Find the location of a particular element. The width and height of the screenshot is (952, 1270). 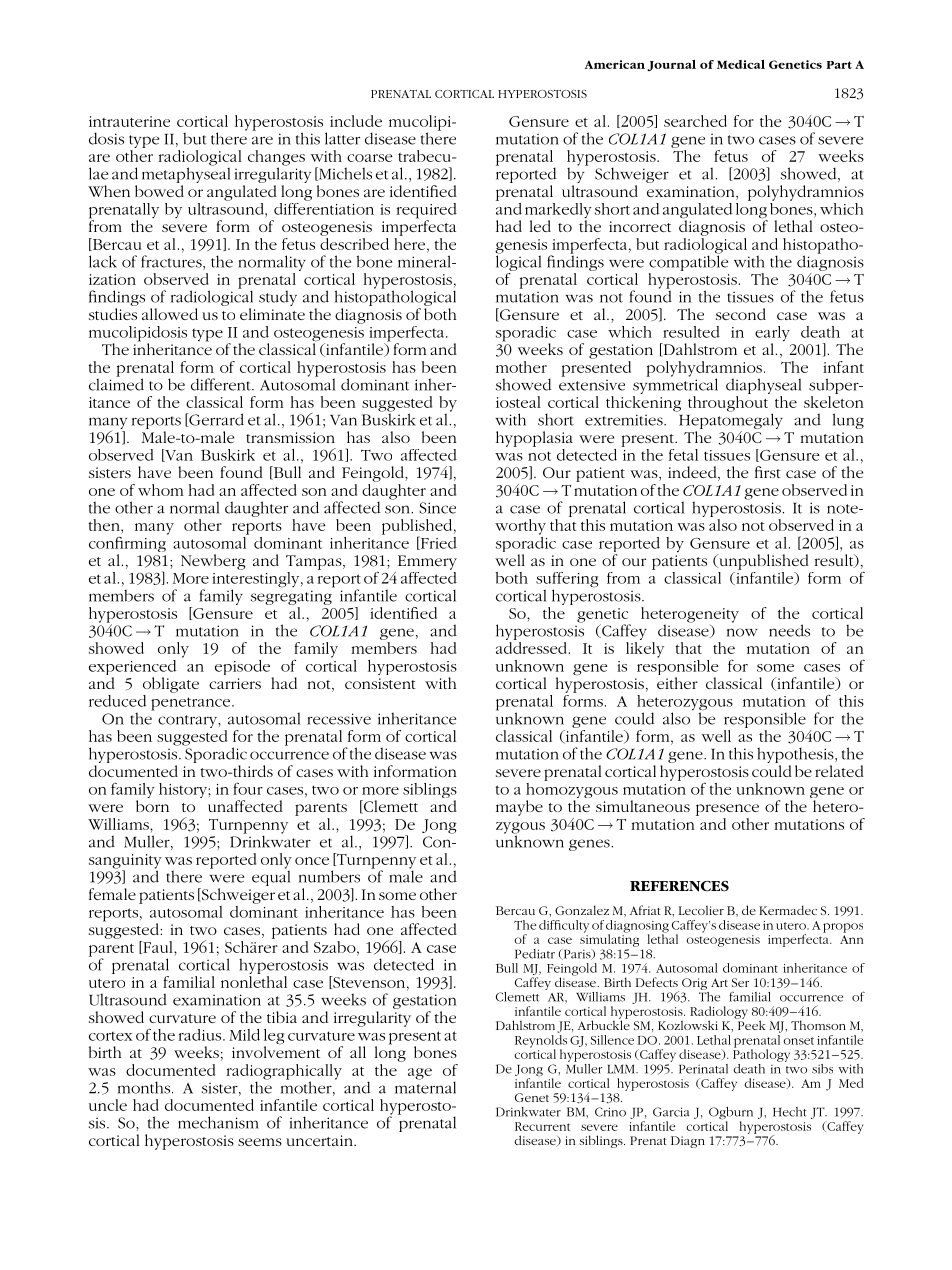

whom is located at coordinates (160, 490).
